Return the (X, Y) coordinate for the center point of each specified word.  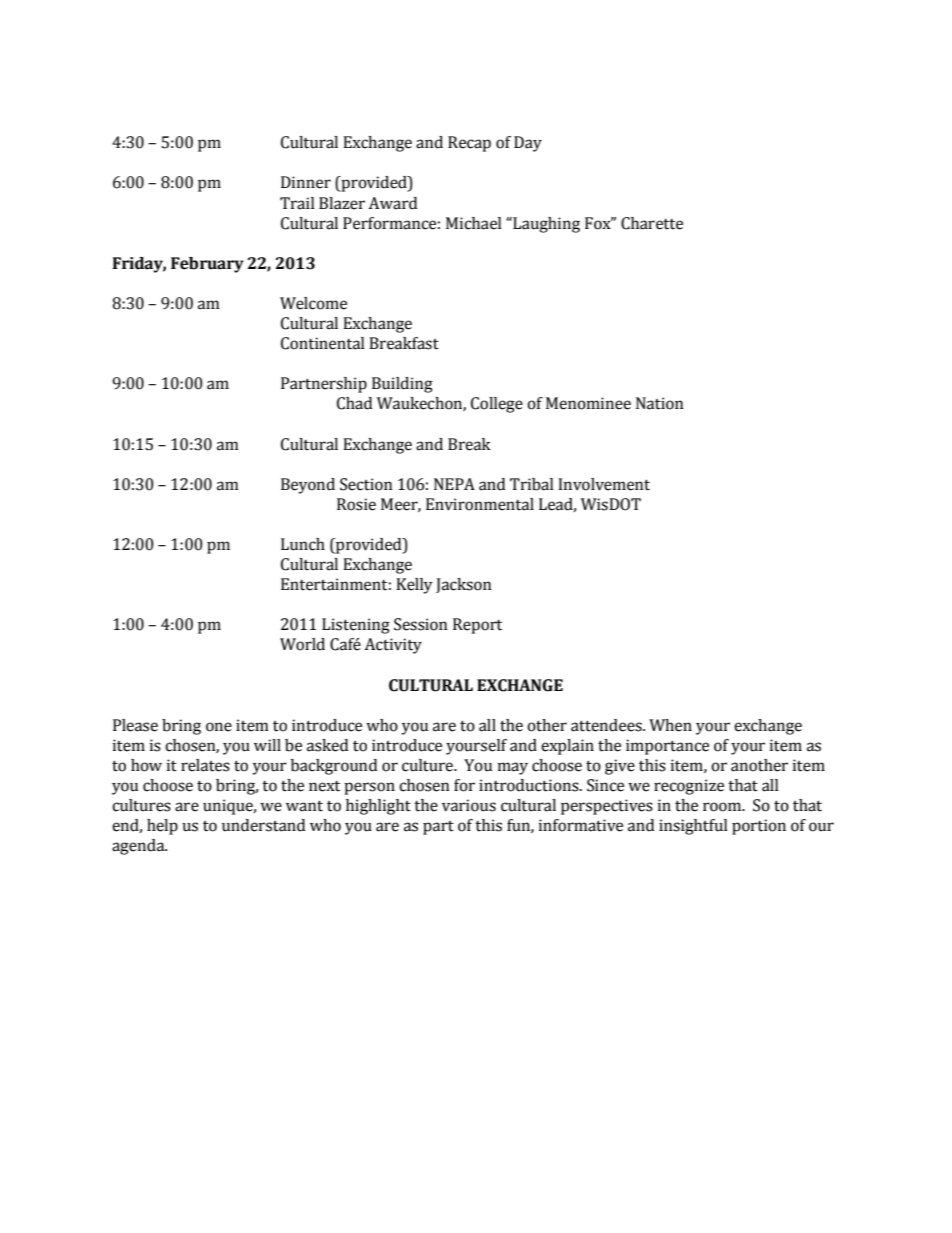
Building (402, 385)
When (670, 725)
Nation (660, 403)
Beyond (308, 486)
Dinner (306, 182)
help (162, 827)
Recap (469, 144)
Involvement (604, 484)
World (302, 644)
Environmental (480, 504)
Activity (393, 646)
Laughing (545, 225)
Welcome (313, 303)
